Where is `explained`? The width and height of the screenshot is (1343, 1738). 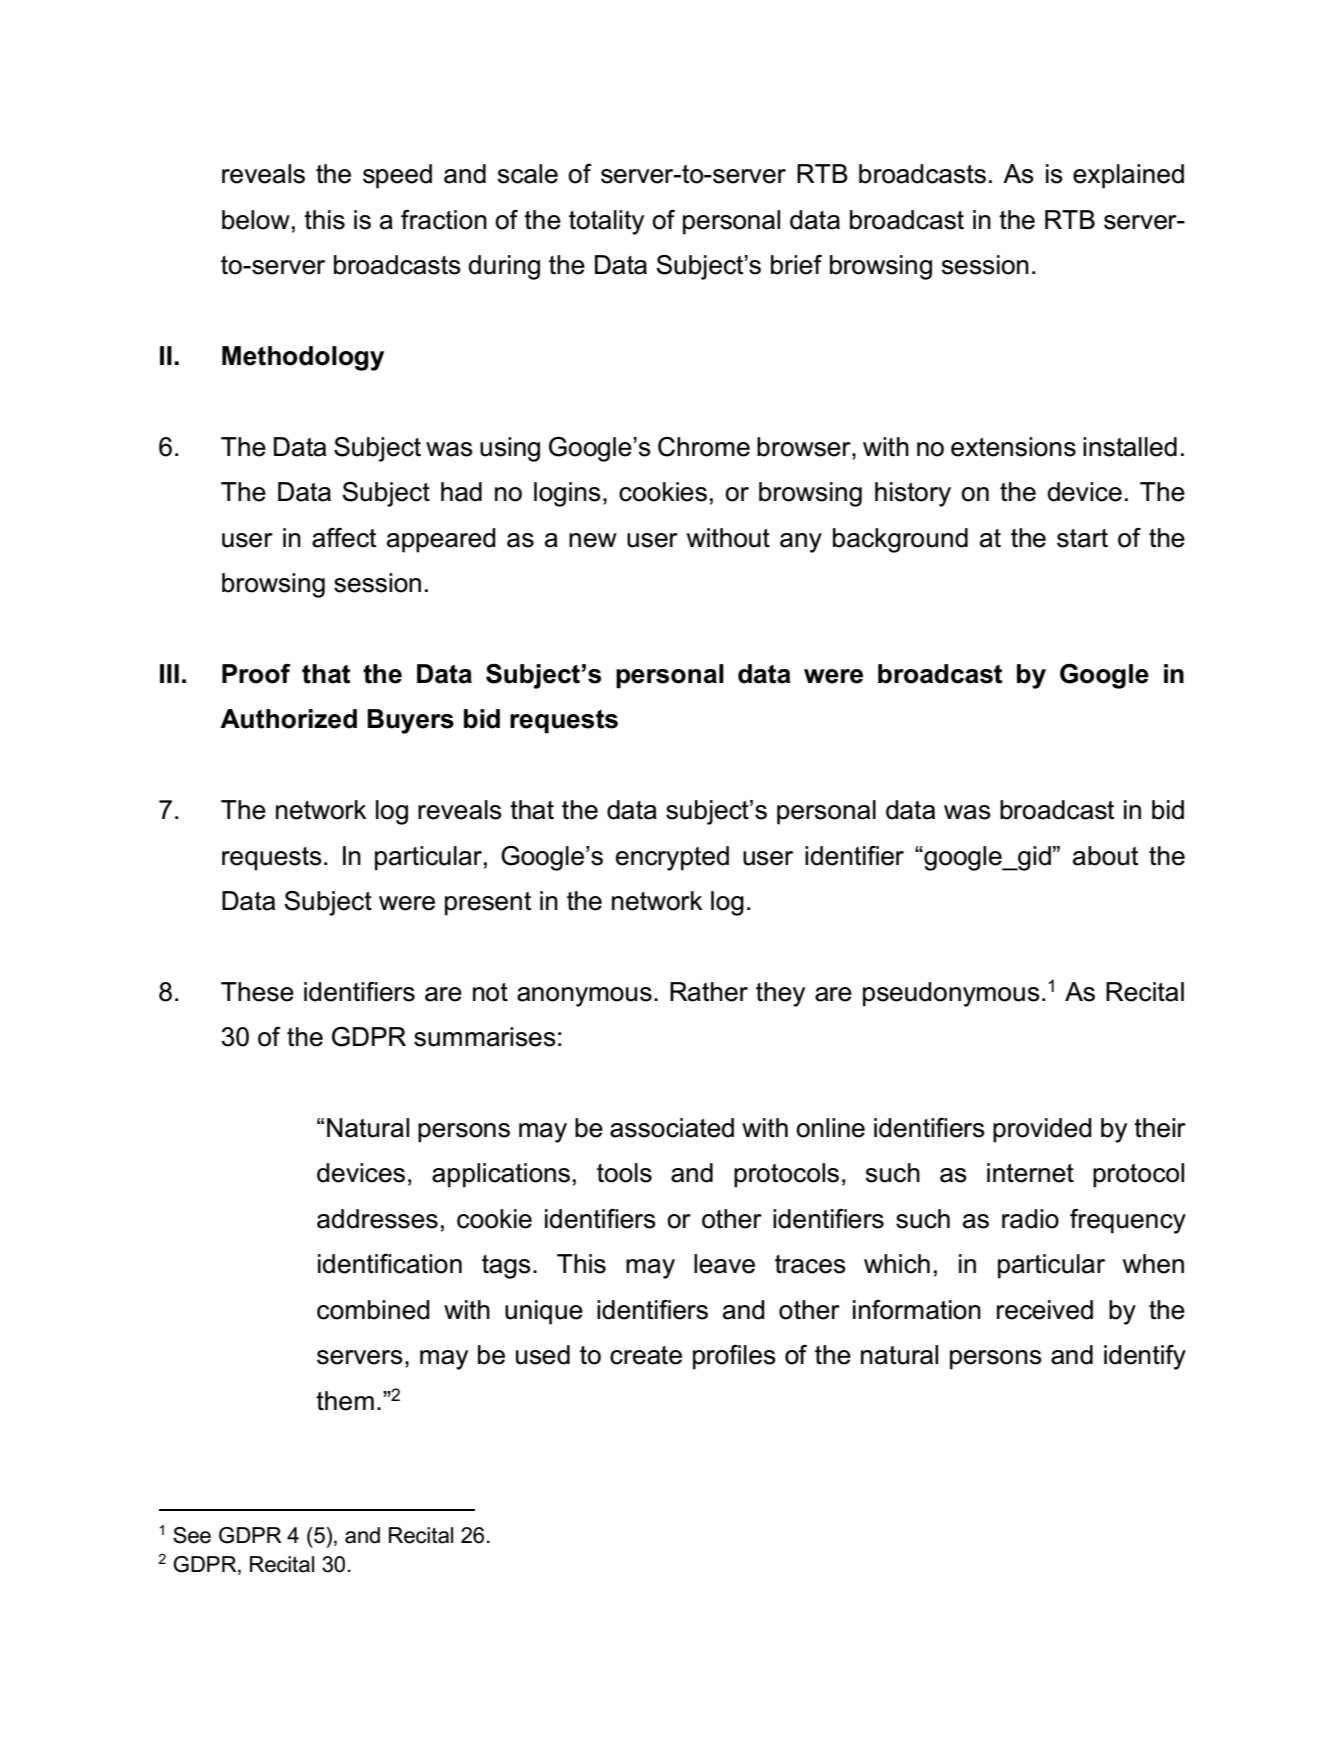
explained is located at coordinates (1128, 176).
